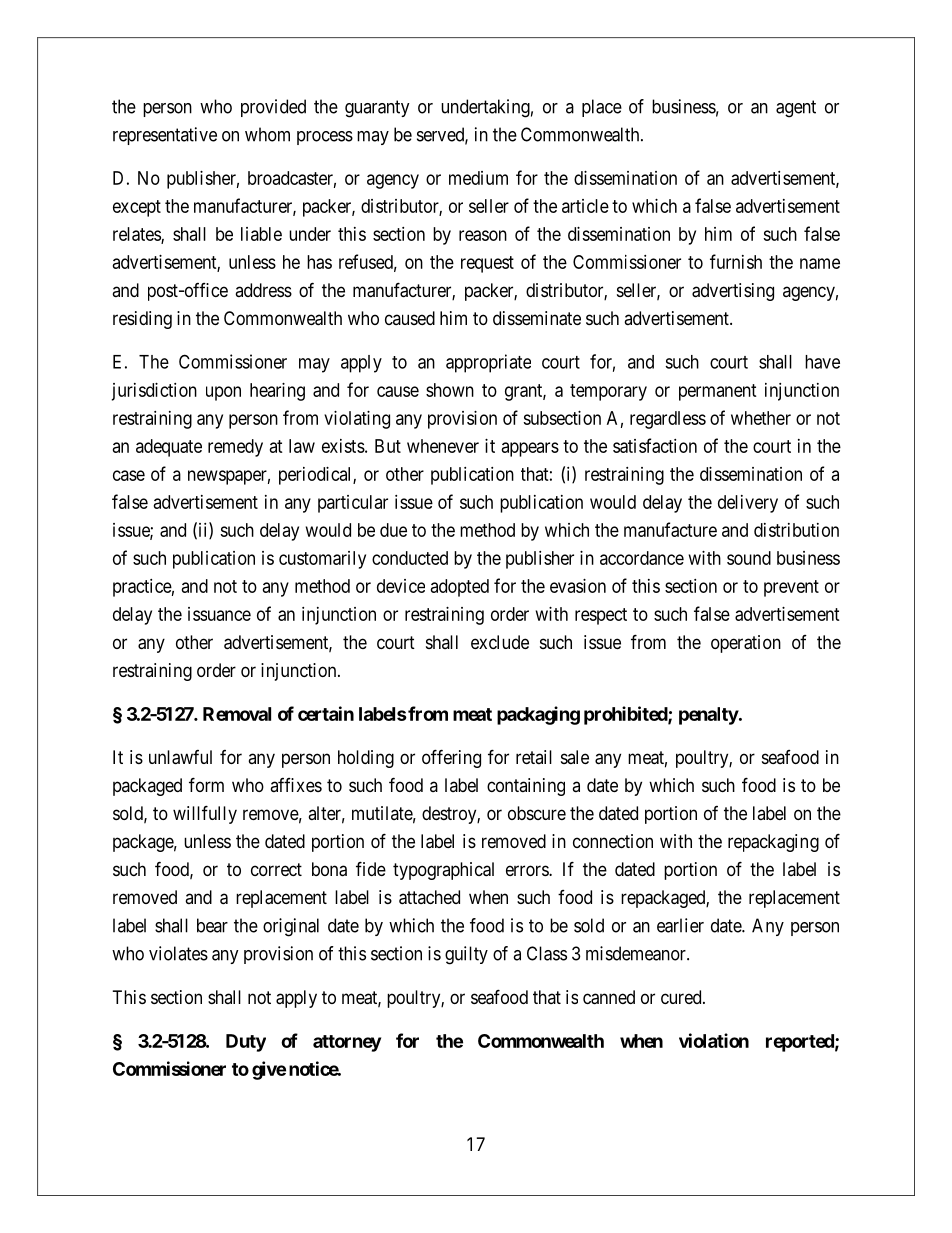 This page has height=1233, width=952. What do you see at coordinates (246, 1043) in the page?
I see `Duty` at bounding box center [246, 1043].
